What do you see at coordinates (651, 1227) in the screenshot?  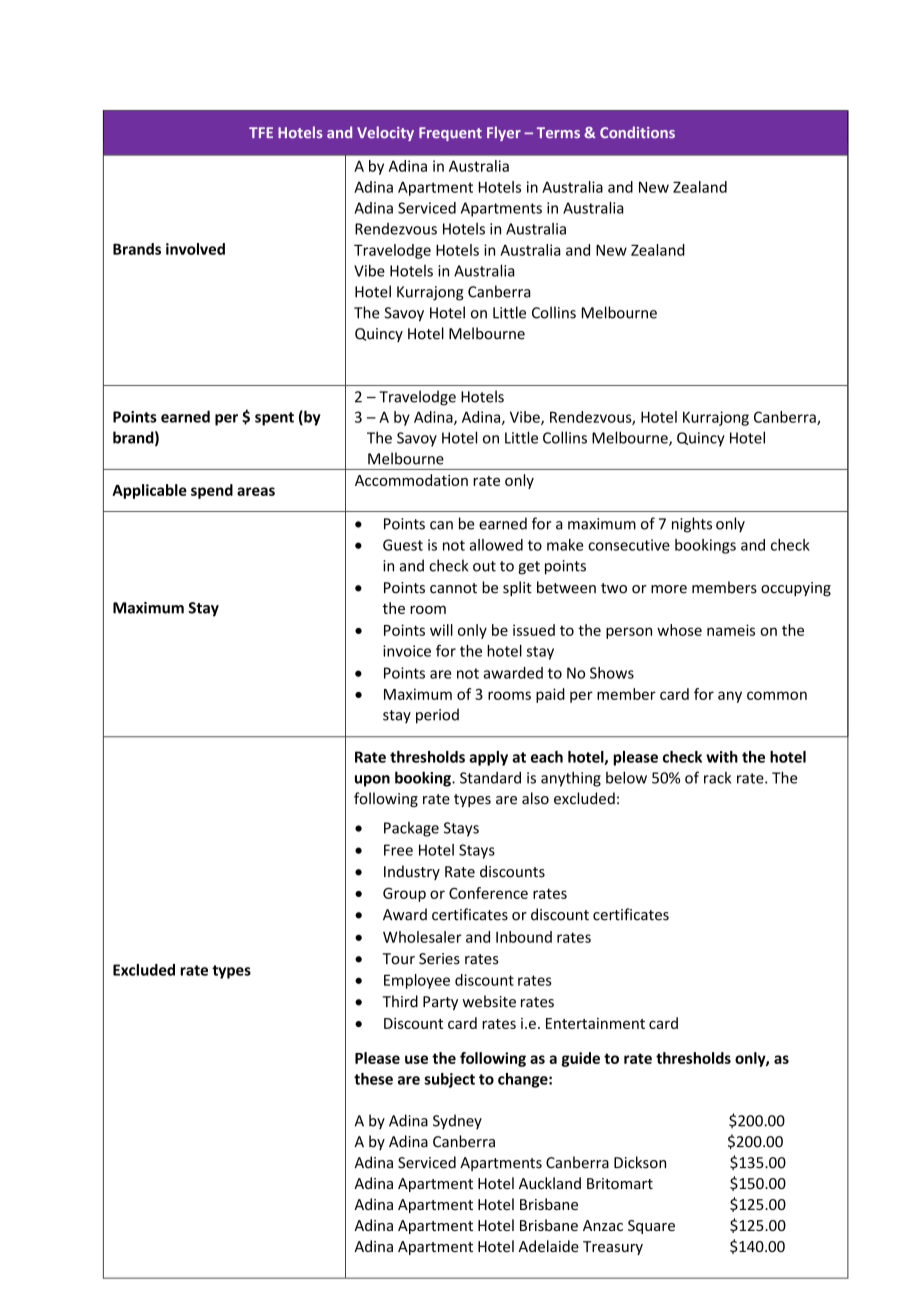 I see `Square` at bounding box center [651, 1227].
